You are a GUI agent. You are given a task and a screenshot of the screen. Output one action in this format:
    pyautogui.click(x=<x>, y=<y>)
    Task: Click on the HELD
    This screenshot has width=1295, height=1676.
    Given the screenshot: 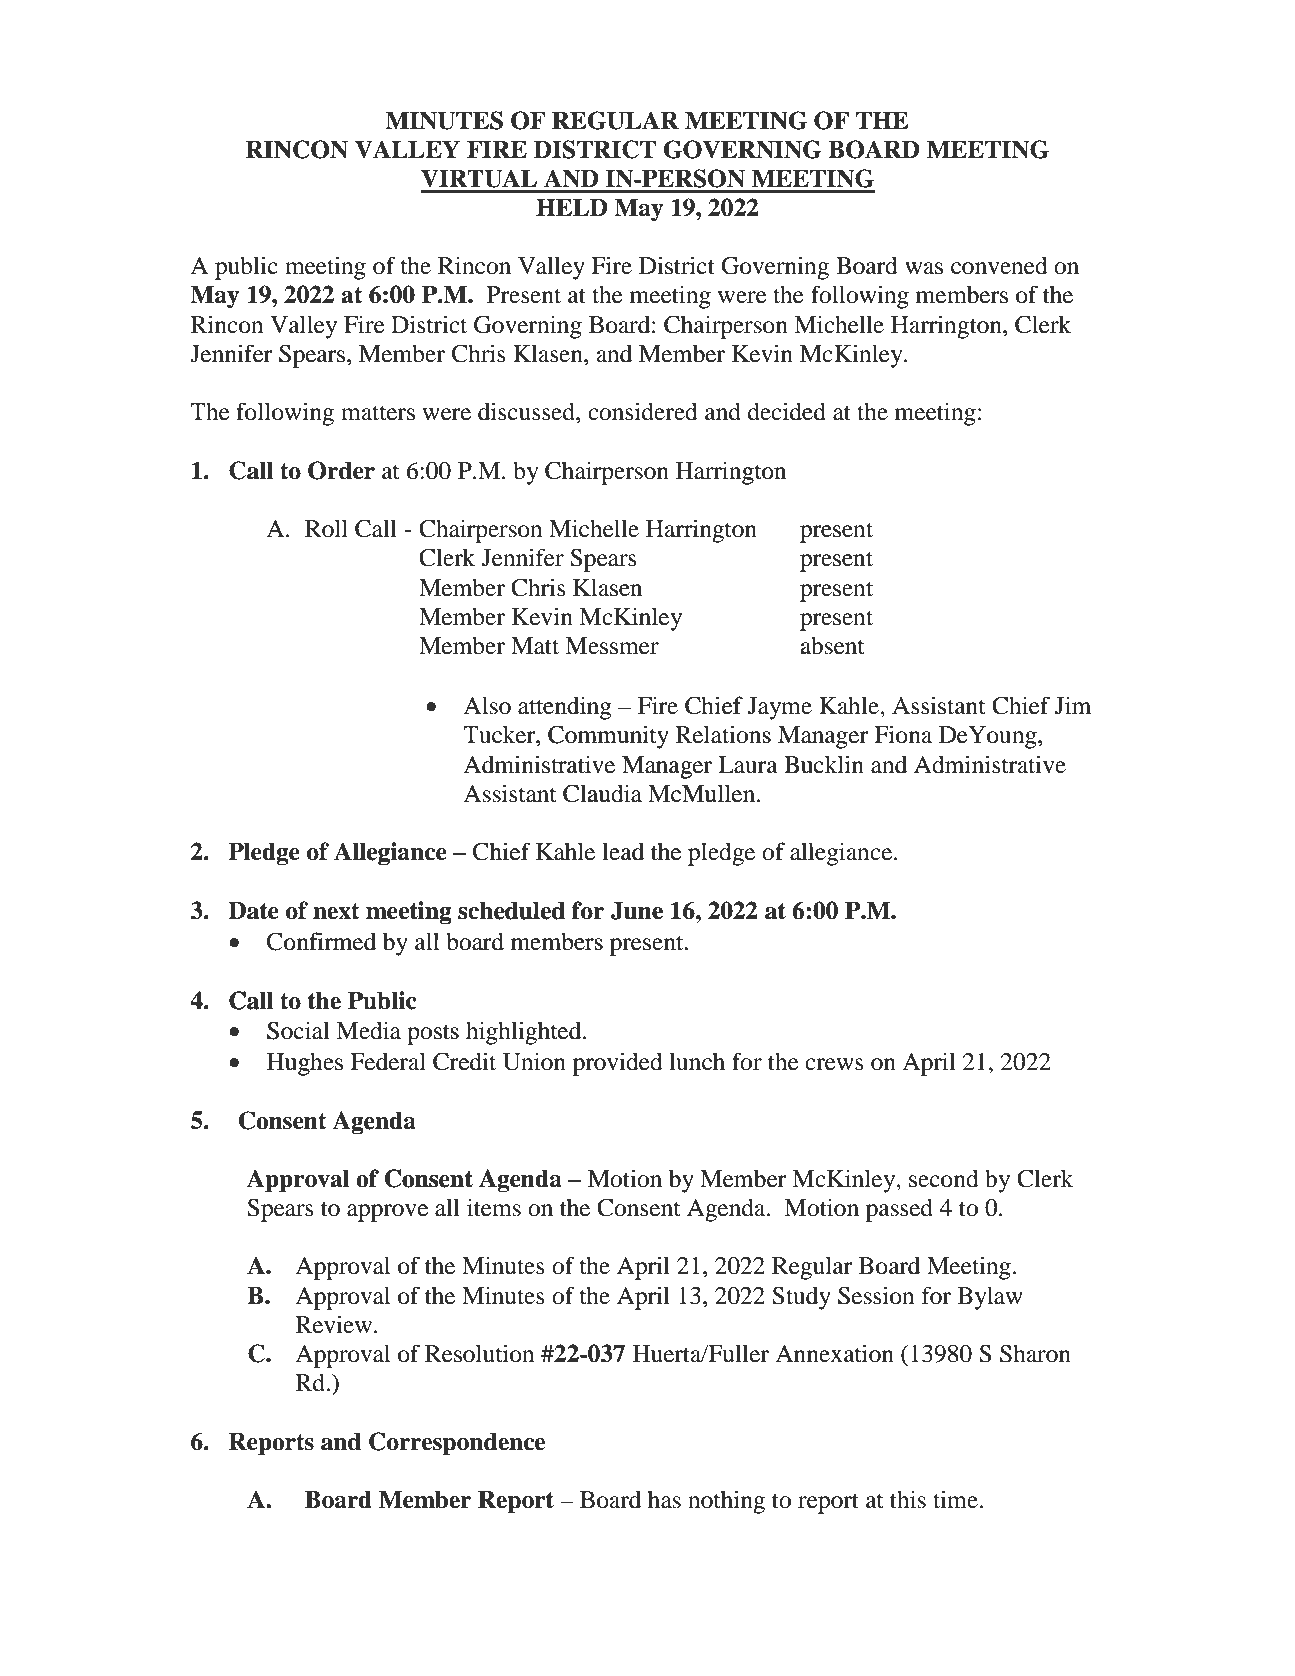 What is the action you would take?
    pyautogui.click(x=572, y=207)
